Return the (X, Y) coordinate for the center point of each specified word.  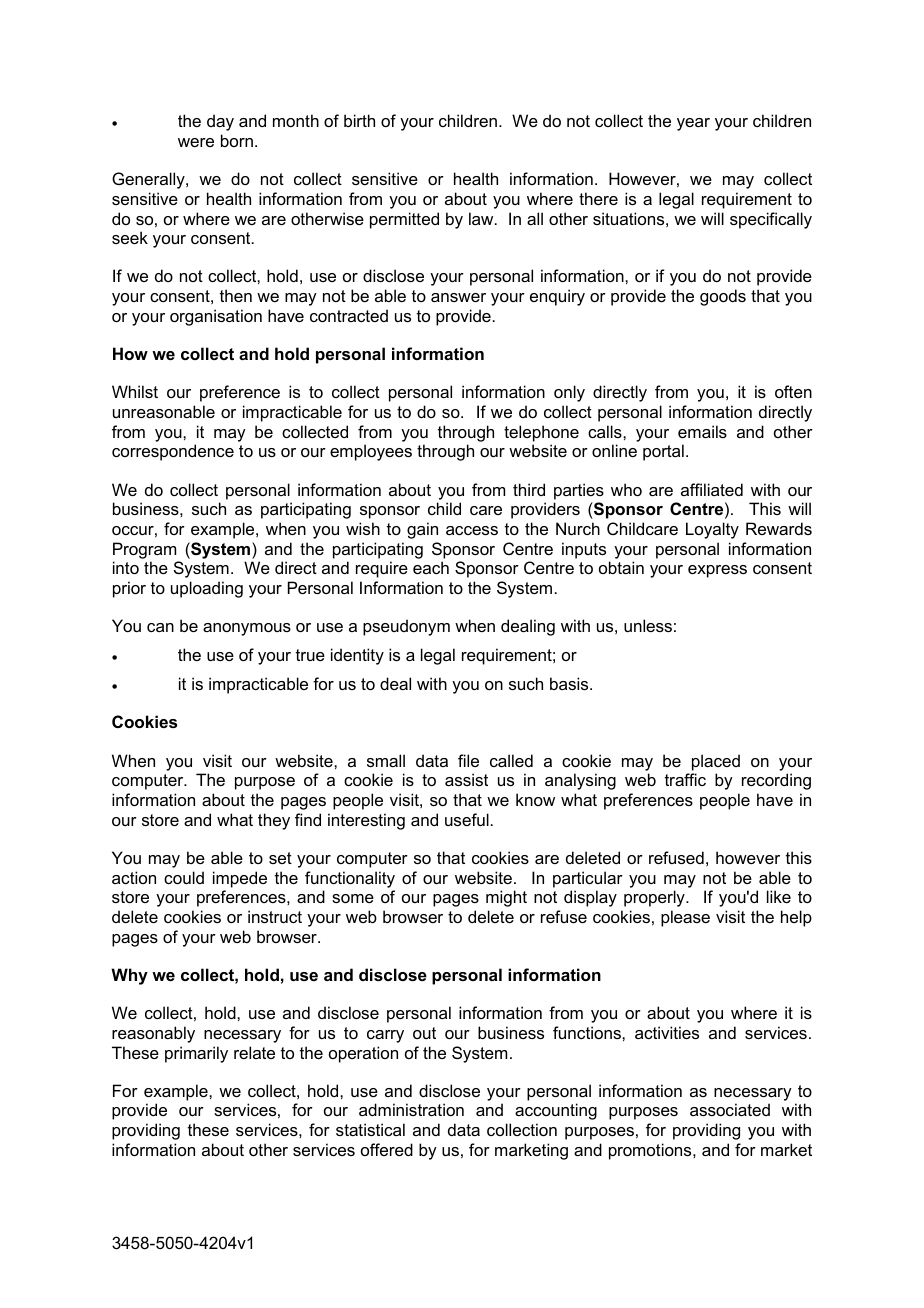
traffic (685, 779)
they (274, 821)
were (196, 142)
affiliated (712, 489)
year (693, 124)
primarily (196, 1054)
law (482, 218)
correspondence (173, 452)
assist (466, 779)
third (529, 489)
